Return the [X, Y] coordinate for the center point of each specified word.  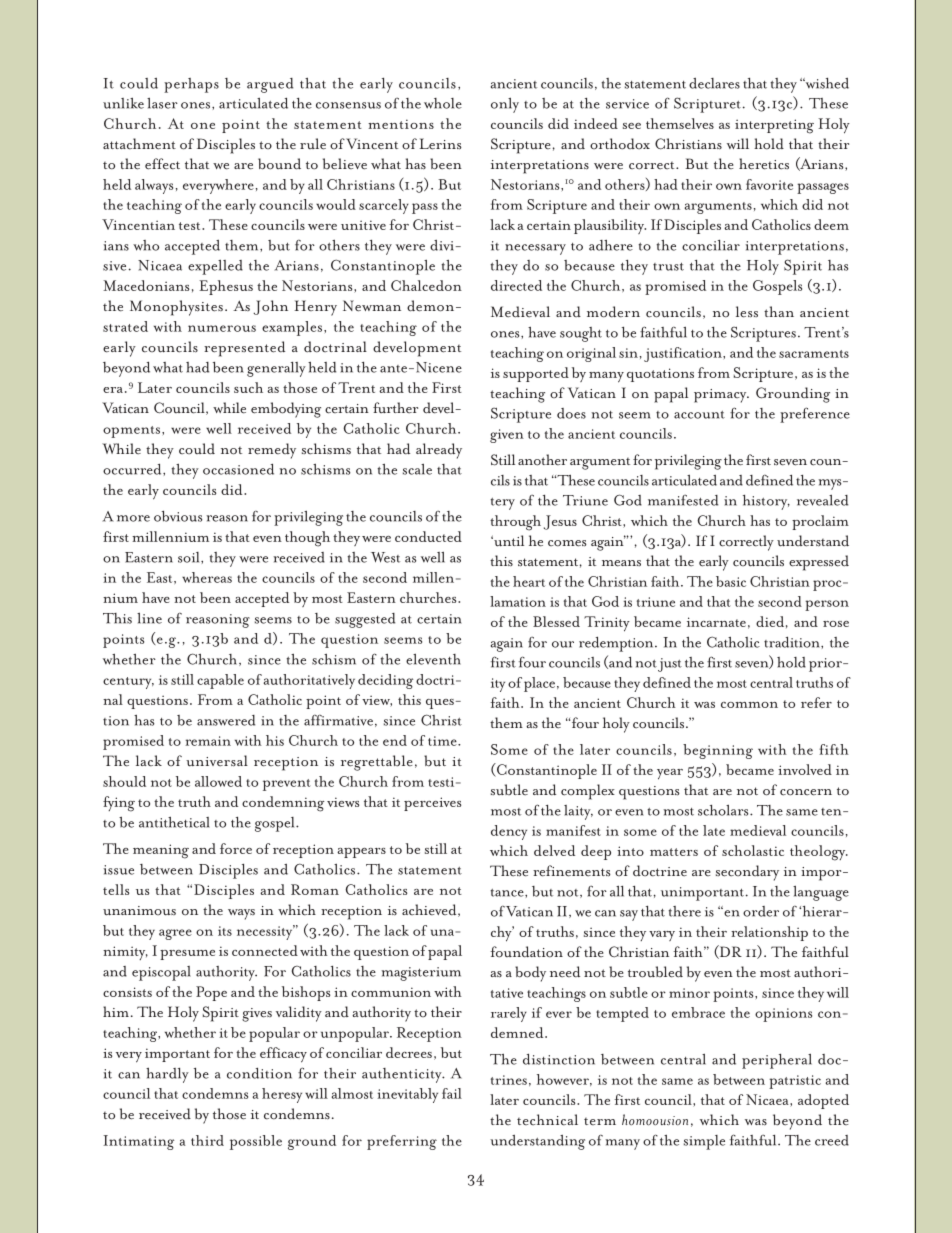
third [207, 1140]
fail [452, 1093]
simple [704, 1142]
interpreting [774, 126]
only [505, 105]
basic [731, 581]
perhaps [191, 85]
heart [529, 581]
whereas [207, 577]
